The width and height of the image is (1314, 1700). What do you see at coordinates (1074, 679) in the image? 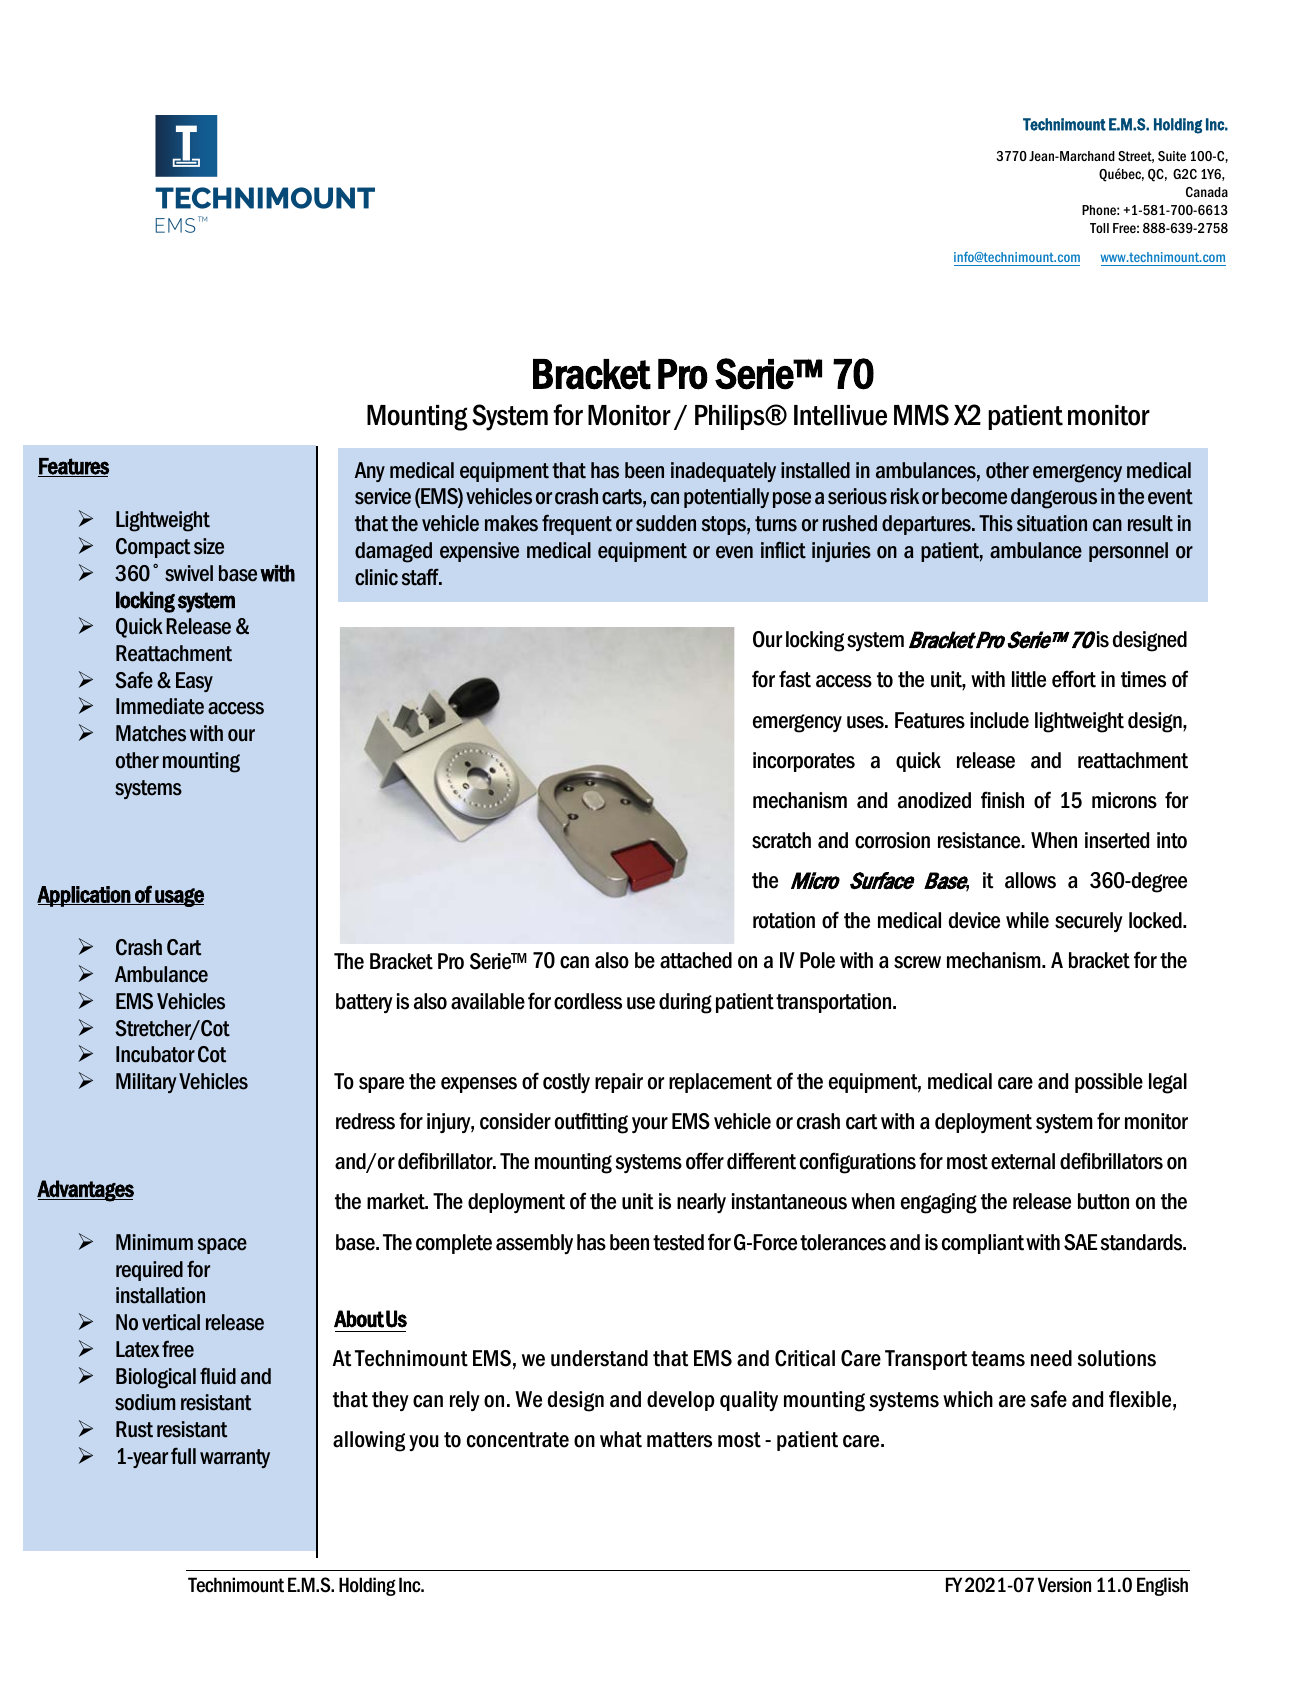
I see `effort` at bounding box center [1074, 679].
